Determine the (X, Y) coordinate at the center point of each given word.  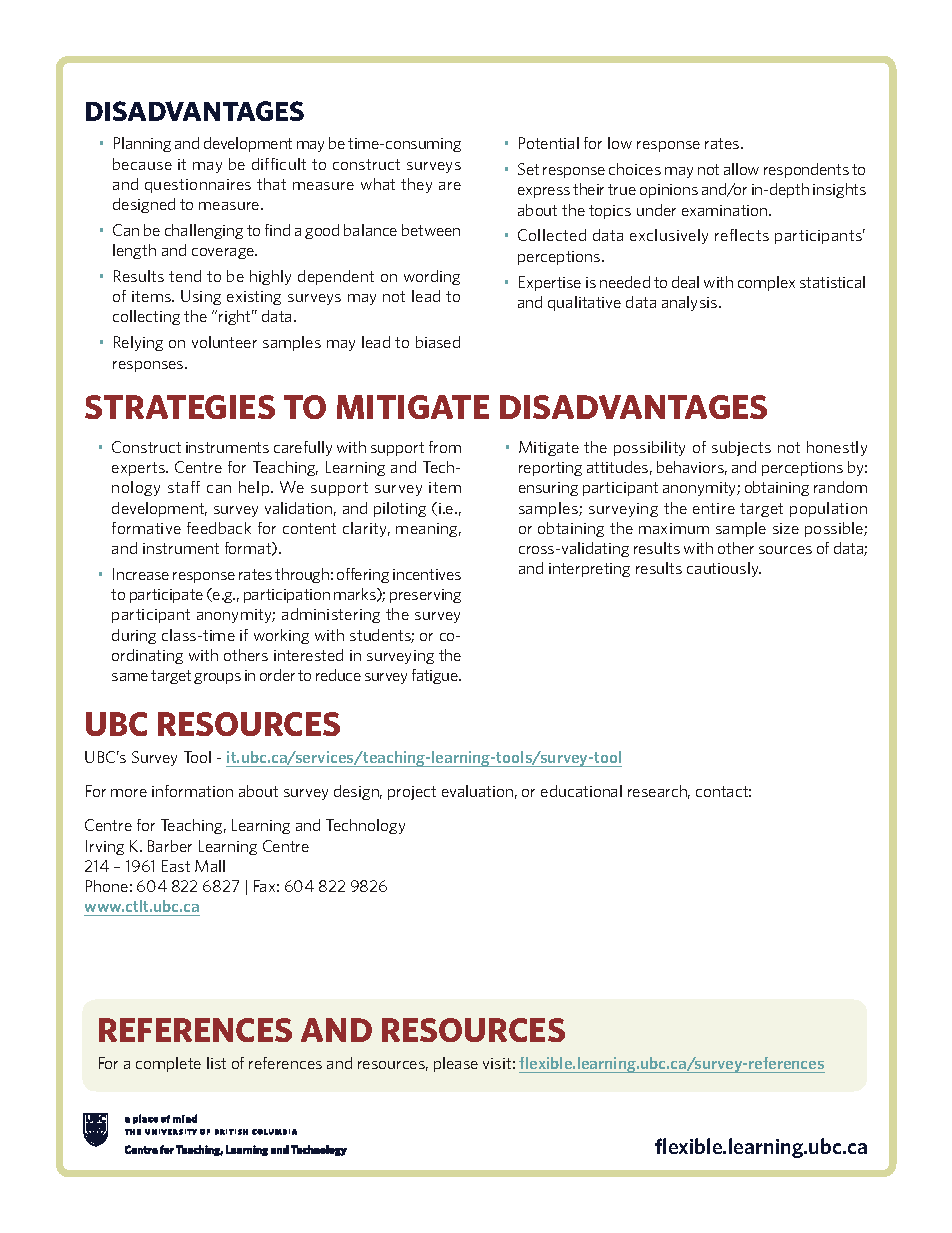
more (129, 793)
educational (581, 791)
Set (528, 169)
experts (139, 469)
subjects (741, 448)
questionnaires (198, 186)
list (216, 1063)
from (445, 447)
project (412, 793)
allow (741, 169)
